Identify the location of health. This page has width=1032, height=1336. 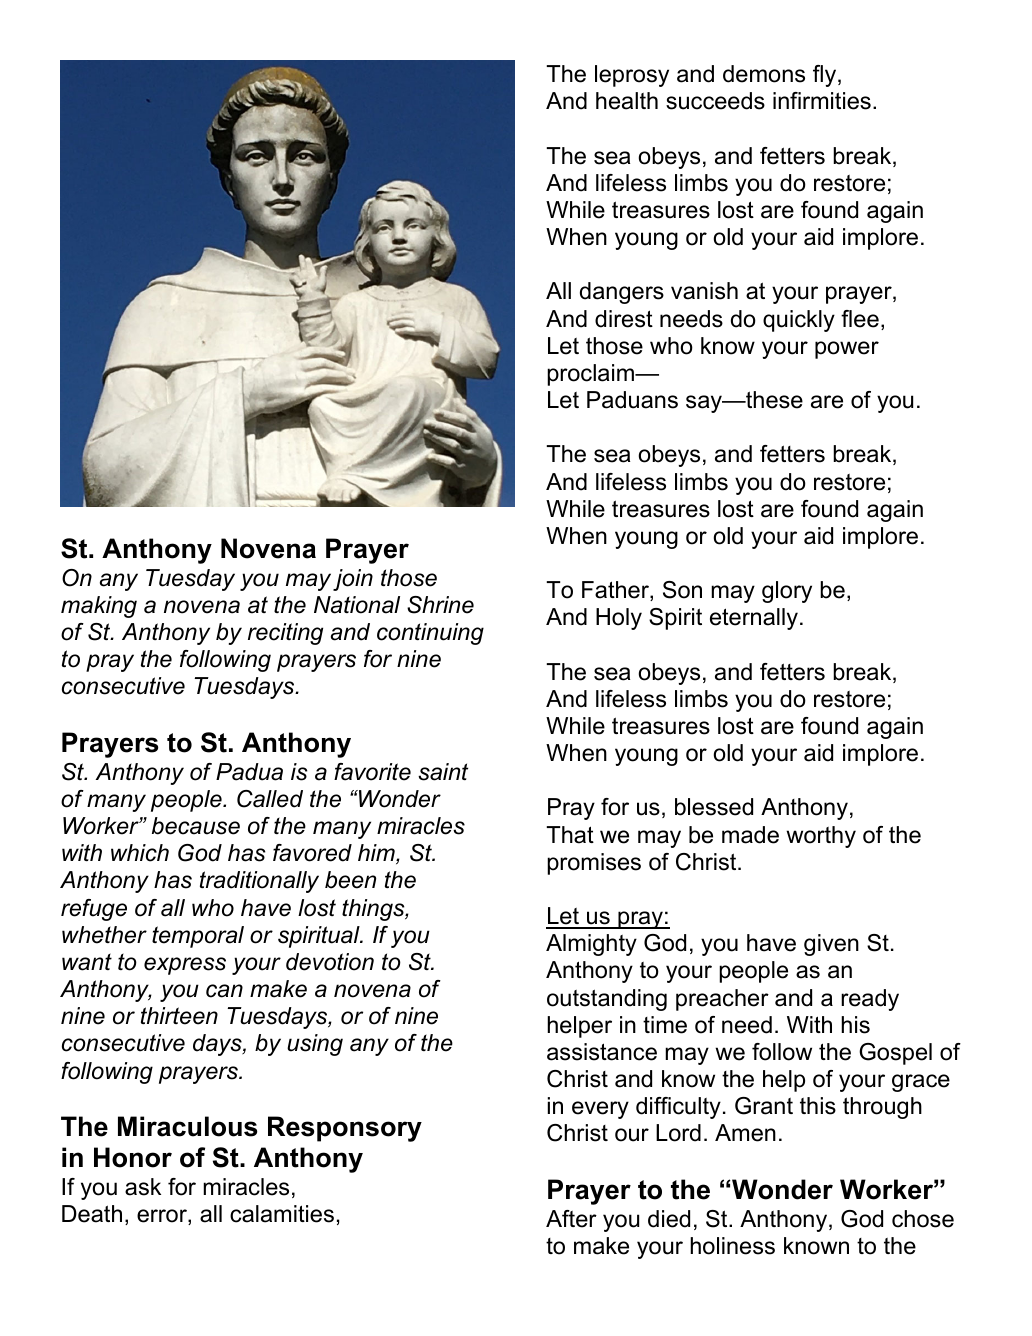
(627, 101).
